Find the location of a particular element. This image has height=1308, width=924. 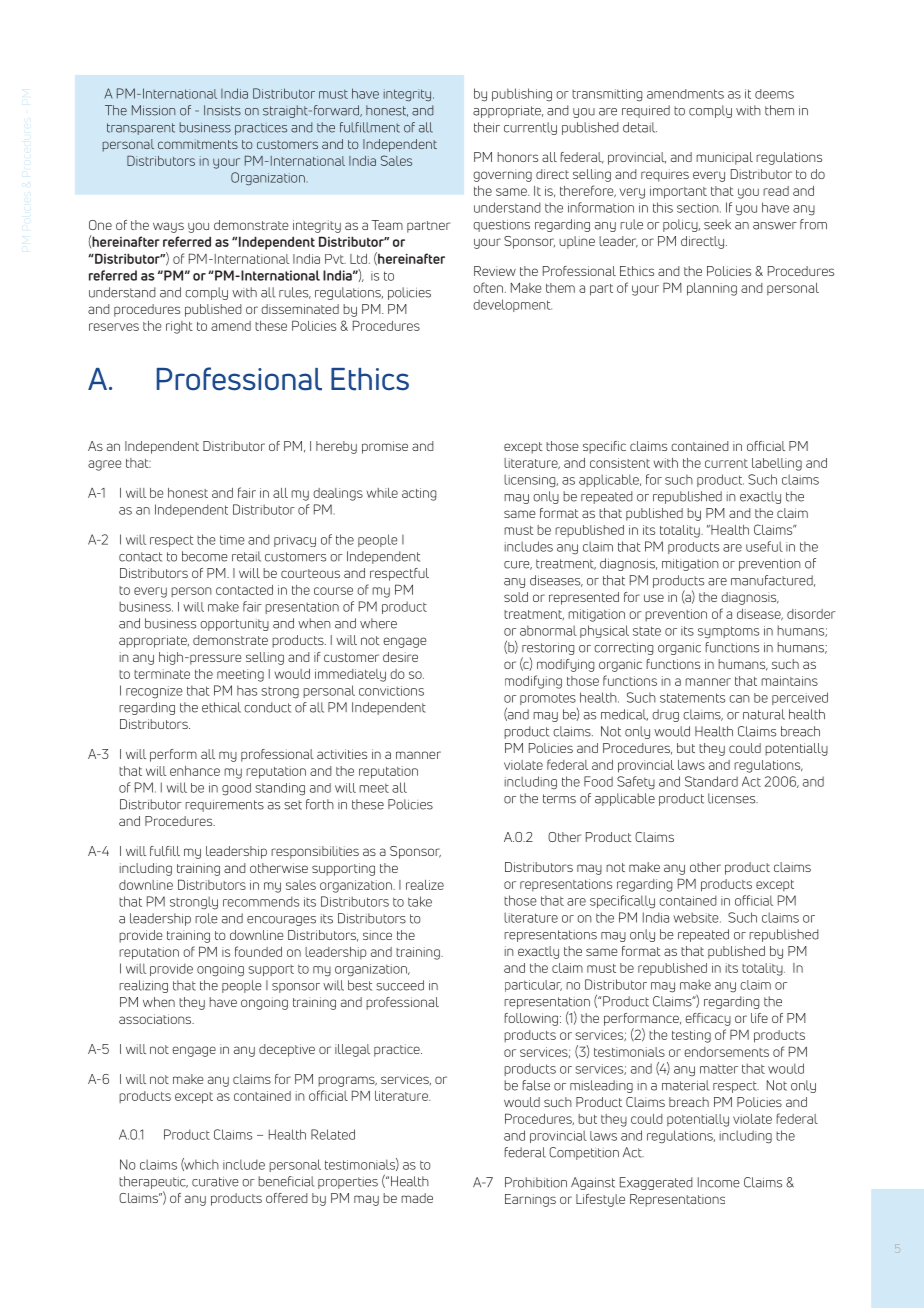

licenses is located at coordinates (733, 798).
